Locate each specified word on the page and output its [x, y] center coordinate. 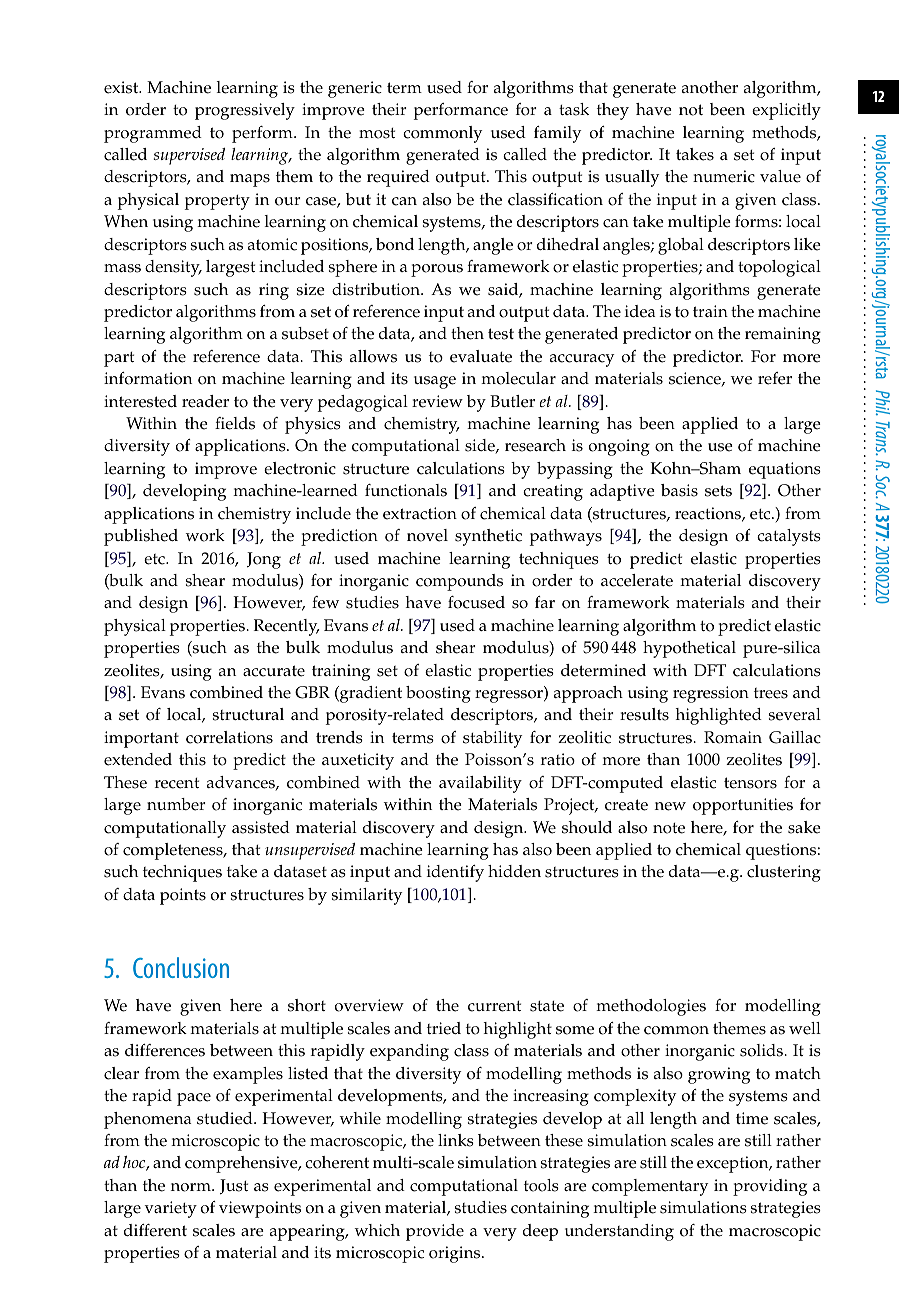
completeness [174, 851]
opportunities [743, 806]
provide [435, 1232]
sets [718, 491]
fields [235, 423]
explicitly [786, 111]
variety [171, 1209]
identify [455, 873]
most [377, 133]
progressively [245, 111]
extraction [420, 513]
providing [770, 1187]
